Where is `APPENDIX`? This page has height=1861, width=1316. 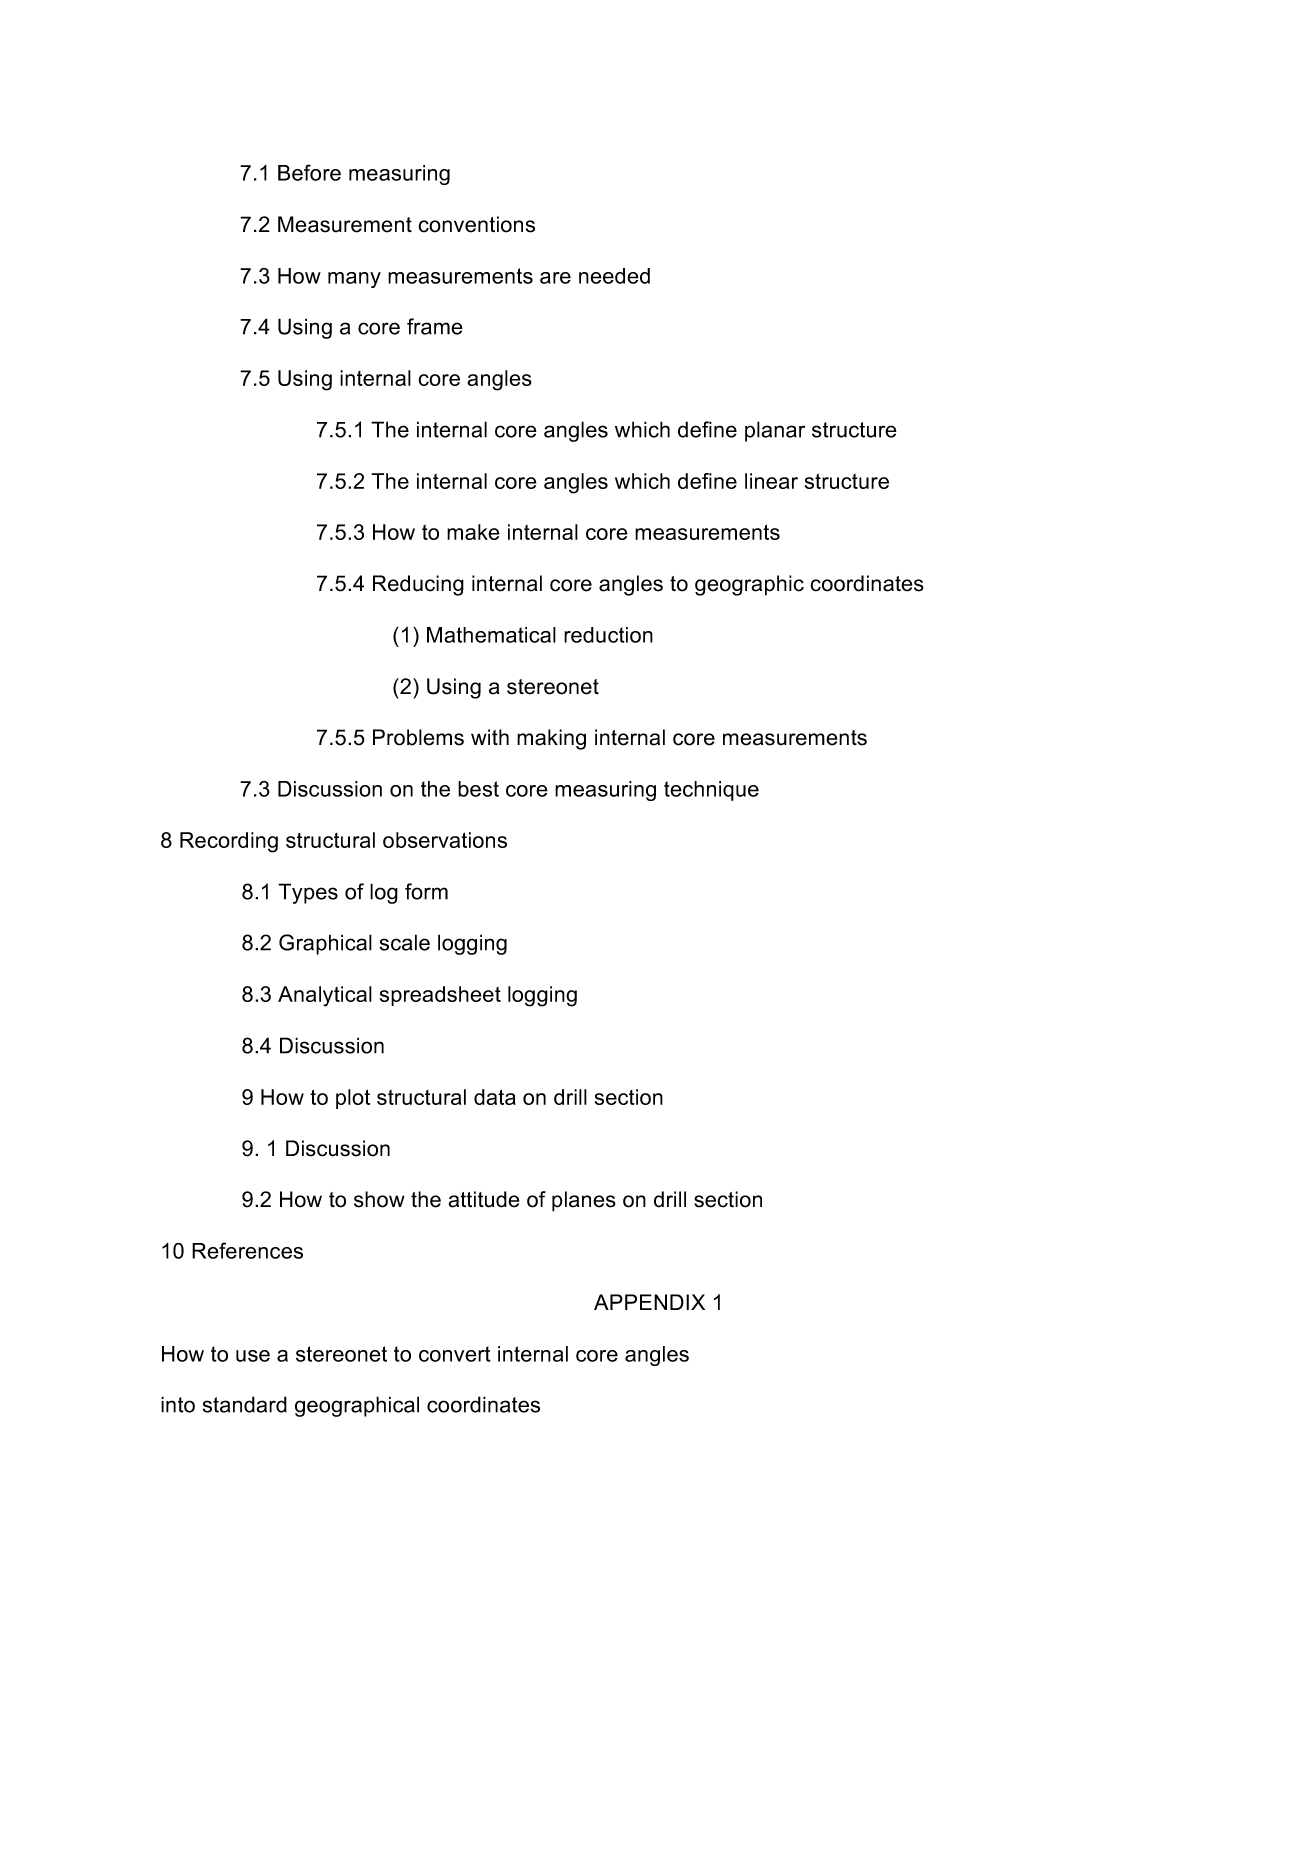
APPENDIX is located at coordinates (649, 1302).
